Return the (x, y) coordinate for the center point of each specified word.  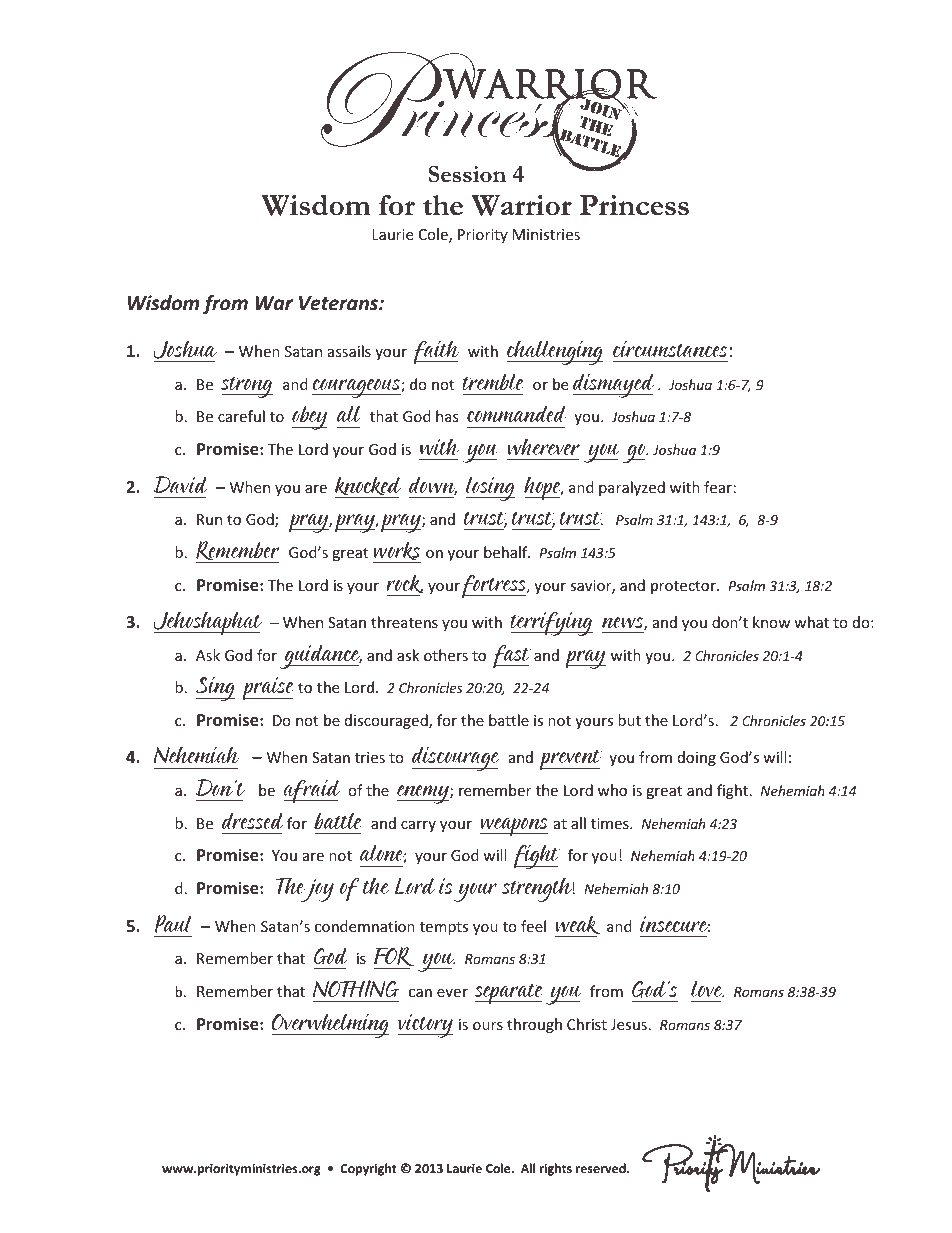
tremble (493, 382)
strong (247, 387)
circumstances (670, 349)
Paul (174, 924)
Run (209, 519)
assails (349, 351)
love (708, 989)
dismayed (613, 386)
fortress (495, 586)
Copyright (368, 1169)
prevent (571, 759)
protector (684, 587)
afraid (311, 791)
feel (533, 926)
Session (467, 174)
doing (697, 758)
